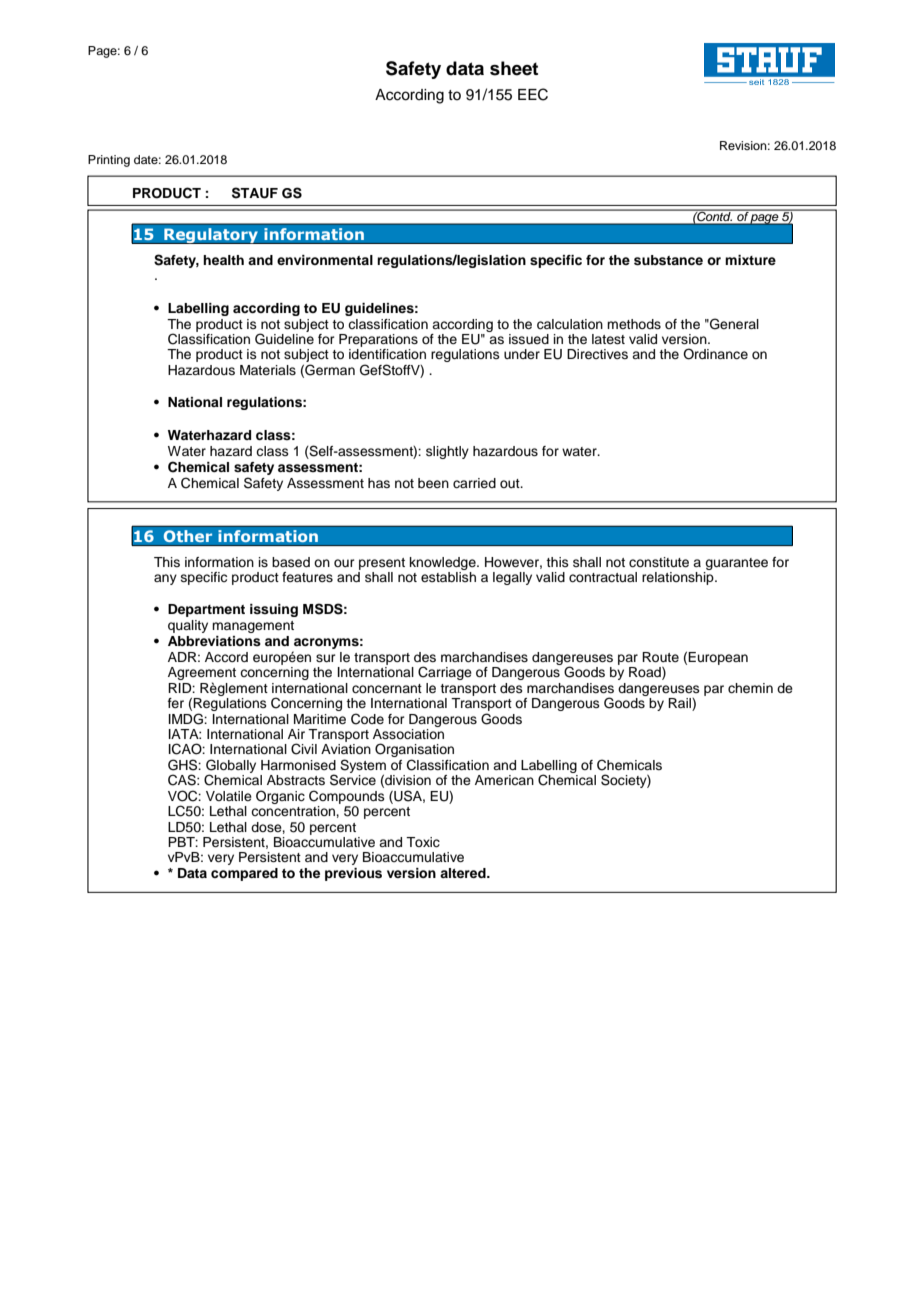 This screenshot has height=1308, width=924. What do you see at coordinates (109, 161) in the screenshot?
I see `Printing` at bounding box center [109, 161].
